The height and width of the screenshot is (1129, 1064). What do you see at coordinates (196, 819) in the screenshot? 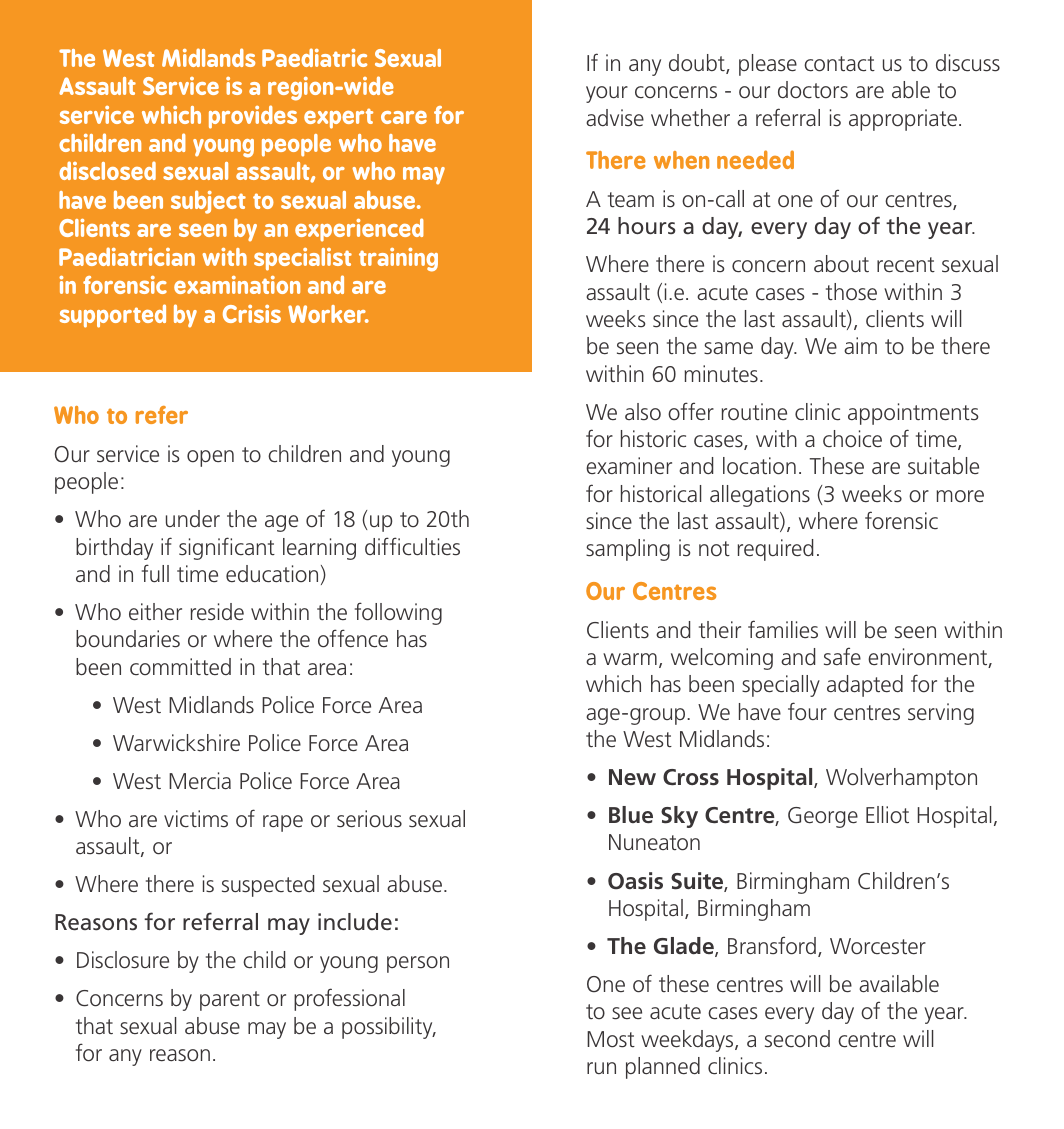
I see `victims` at bounding box center [196, 819].
